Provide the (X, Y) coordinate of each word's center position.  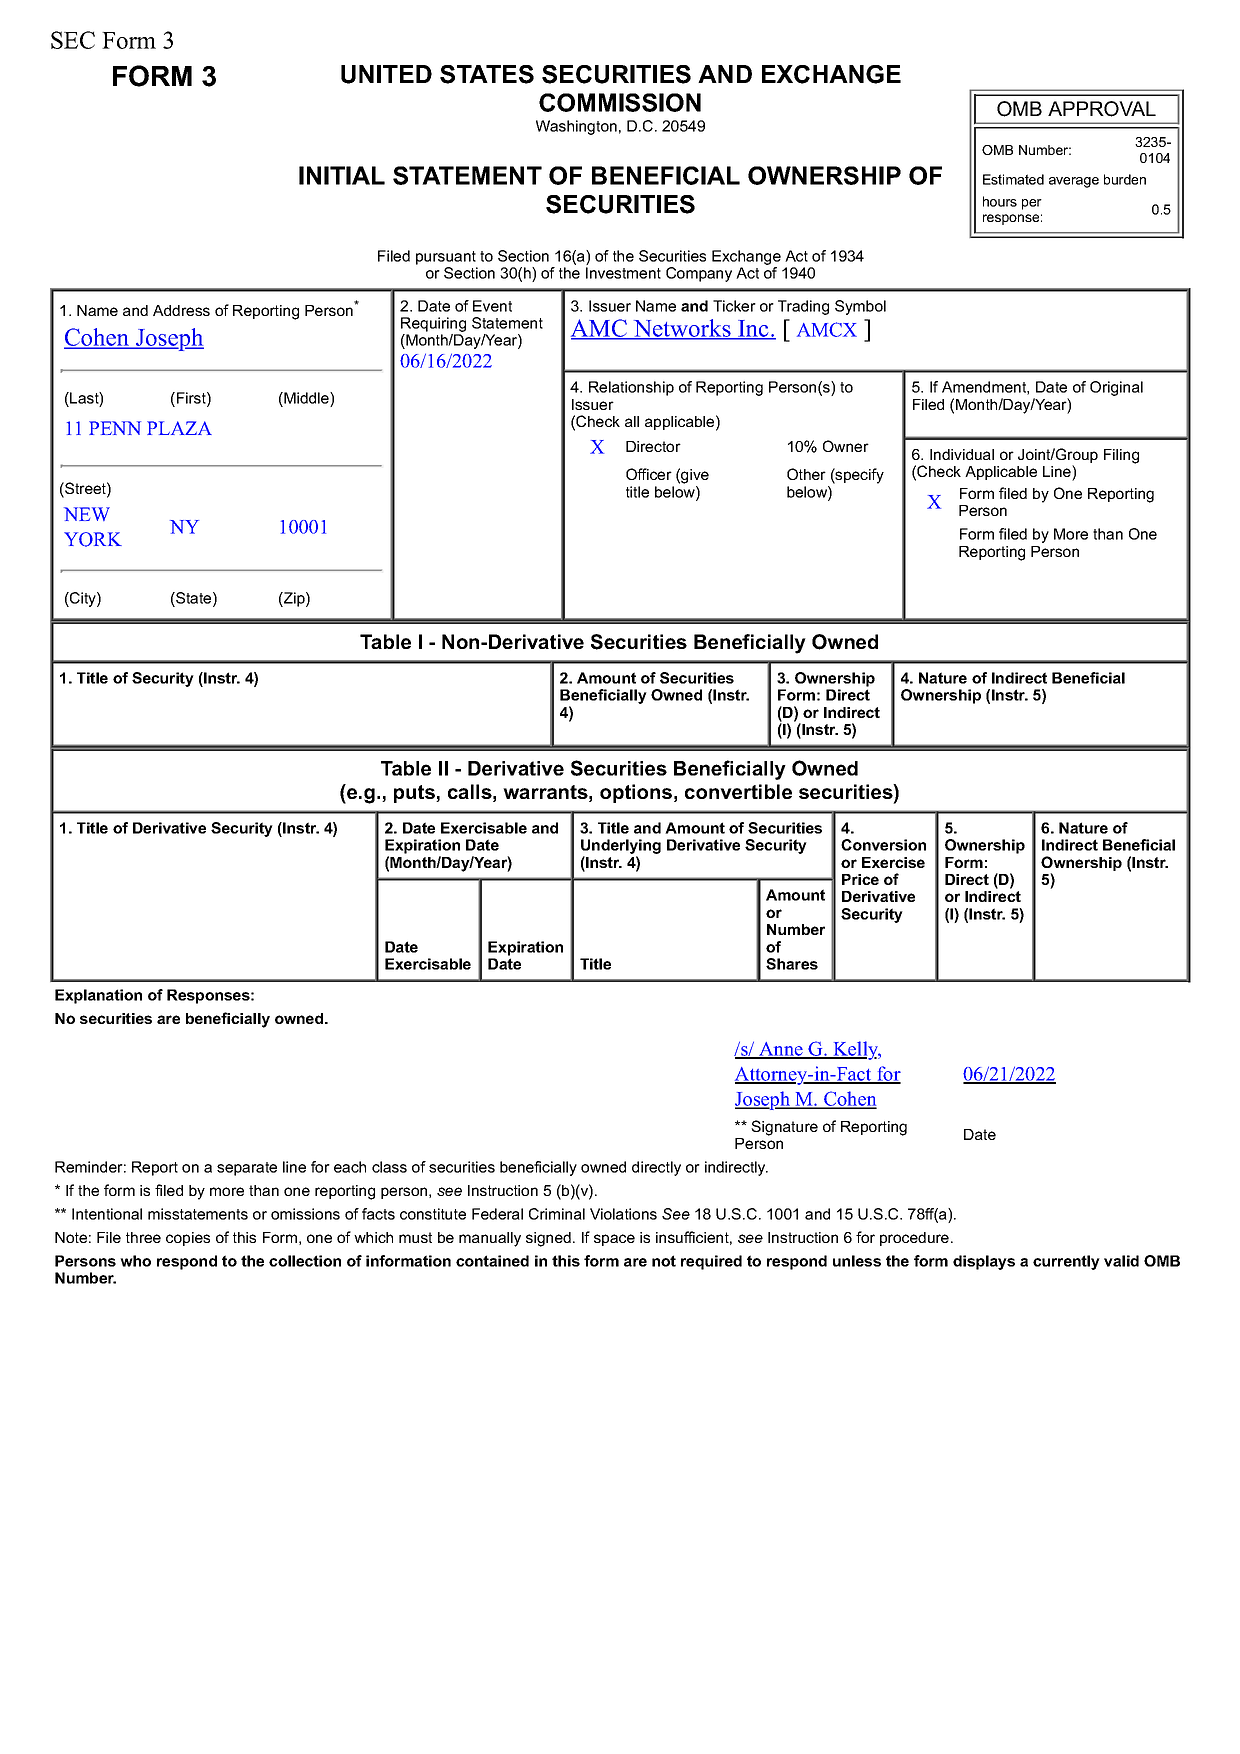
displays (984, 1262)
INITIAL (342, 175)
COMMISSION (620, 102)
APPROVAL (1102, 109)
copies (188, 1239)
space (614, 1240)
